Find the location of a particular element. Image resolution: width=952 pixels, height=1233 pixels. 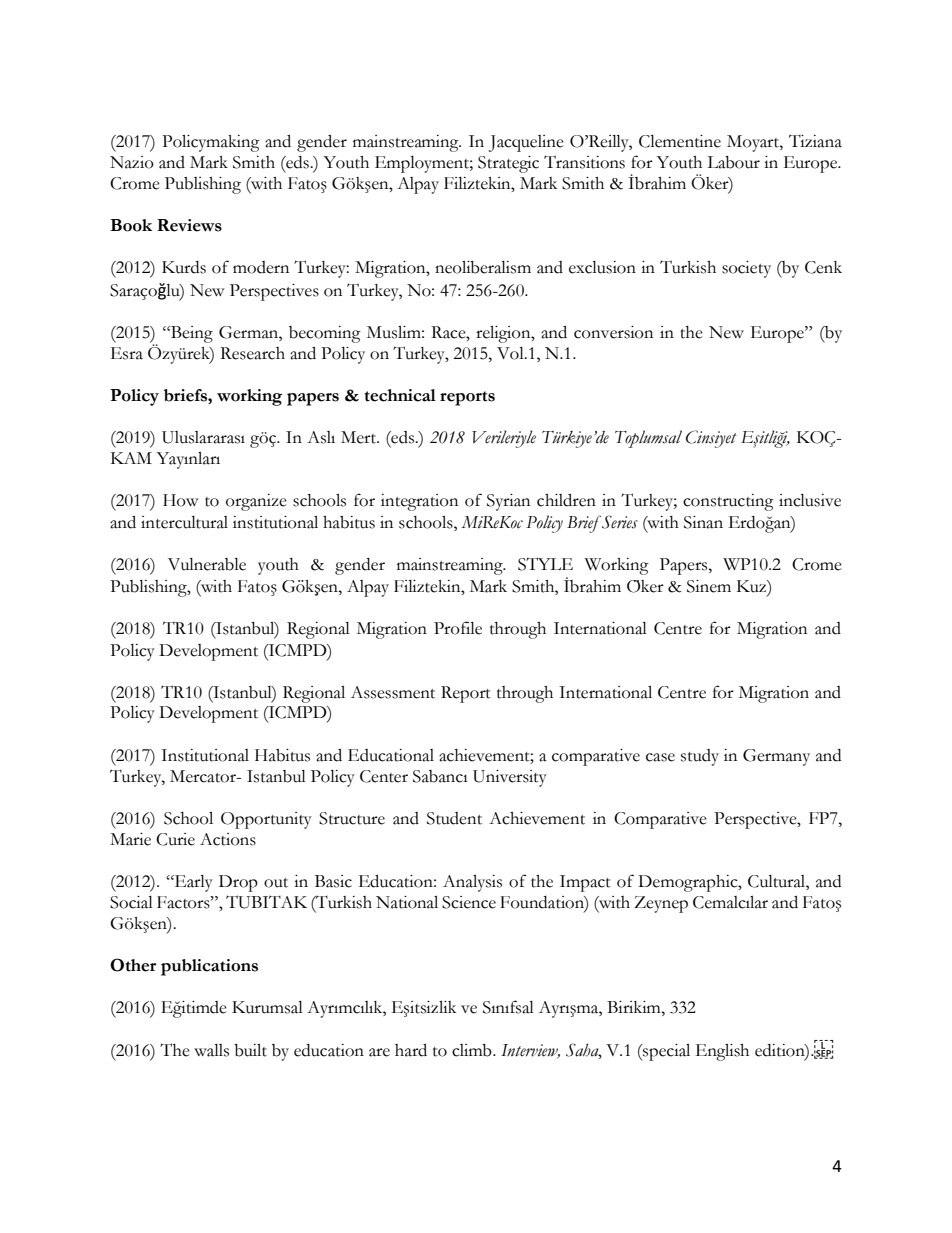

study is located at coordinates (700, 757).
